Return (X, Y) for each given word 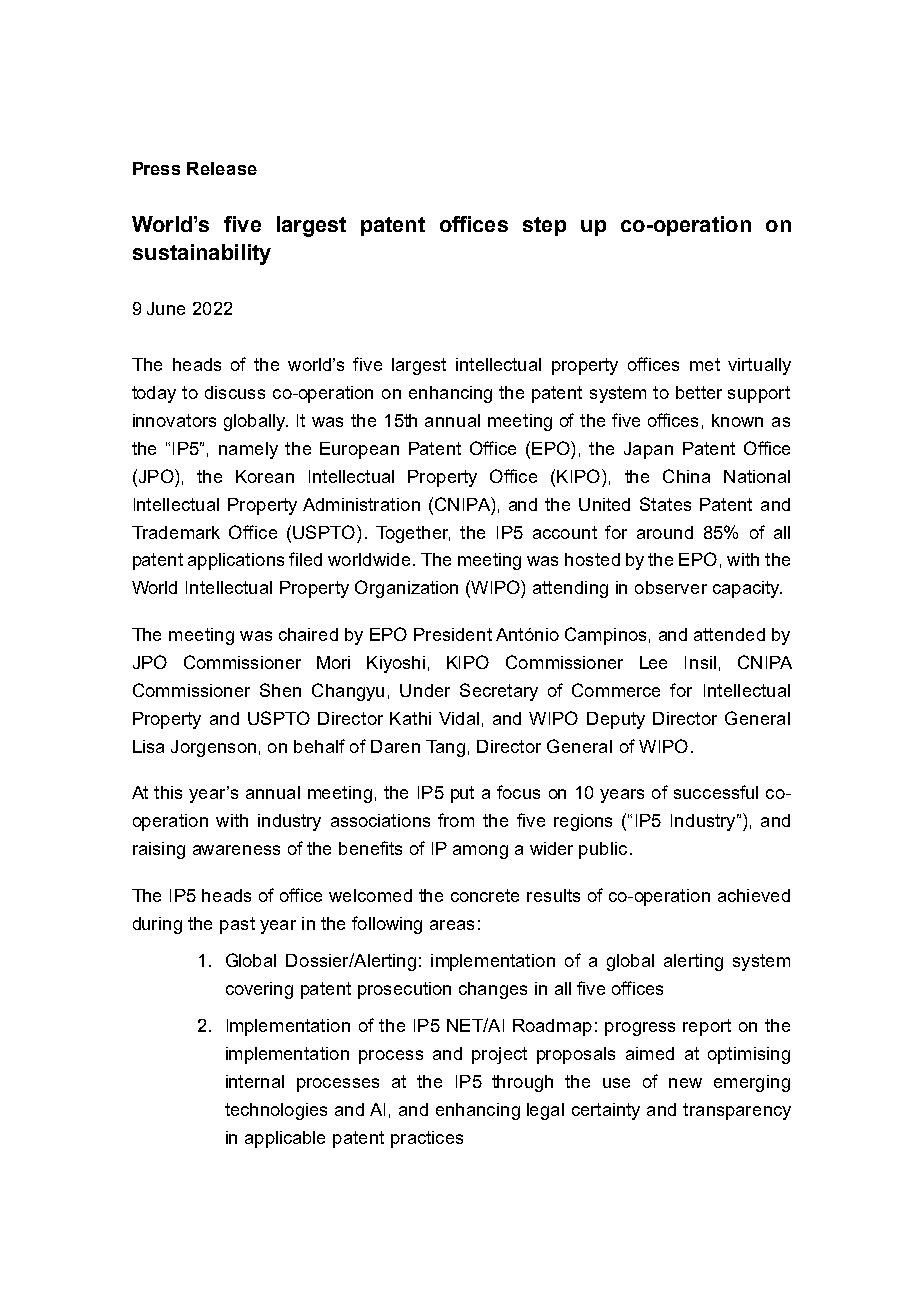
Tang (445, 748)
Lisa (148, 746)
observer (671, 587)
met (705, 364)
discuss (235, 392)
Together (413, 534)
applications (236, 561)
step (544, 226)
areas (452, 925)
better (699, 392)
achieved (754, 895)
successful (716, 792)
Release (222, 168)
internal (255, 1081)
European (359, 450)
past (237, 925)
